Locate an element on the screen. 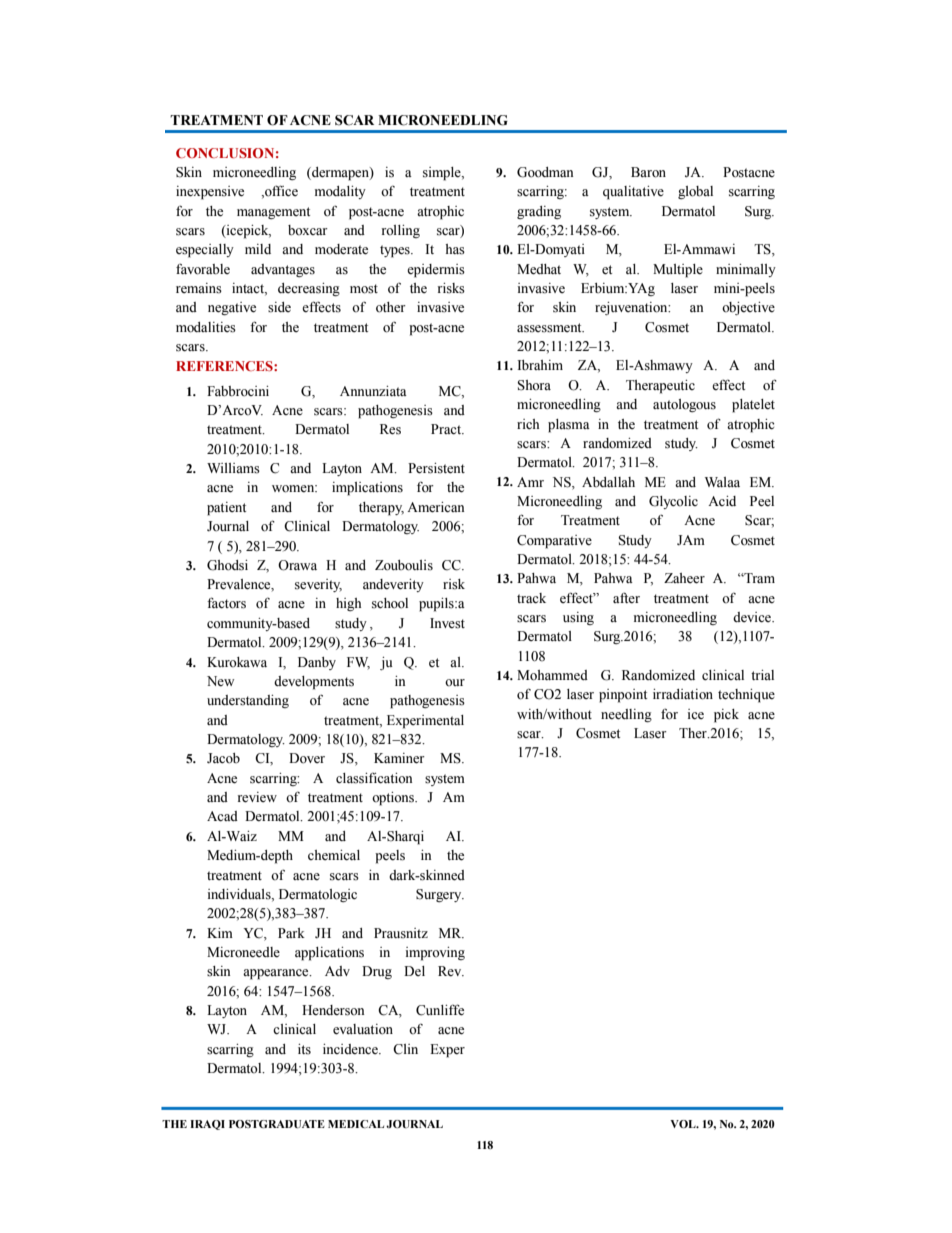 The image size is (952, 1233). grading is located at coordinates (539, 212).
